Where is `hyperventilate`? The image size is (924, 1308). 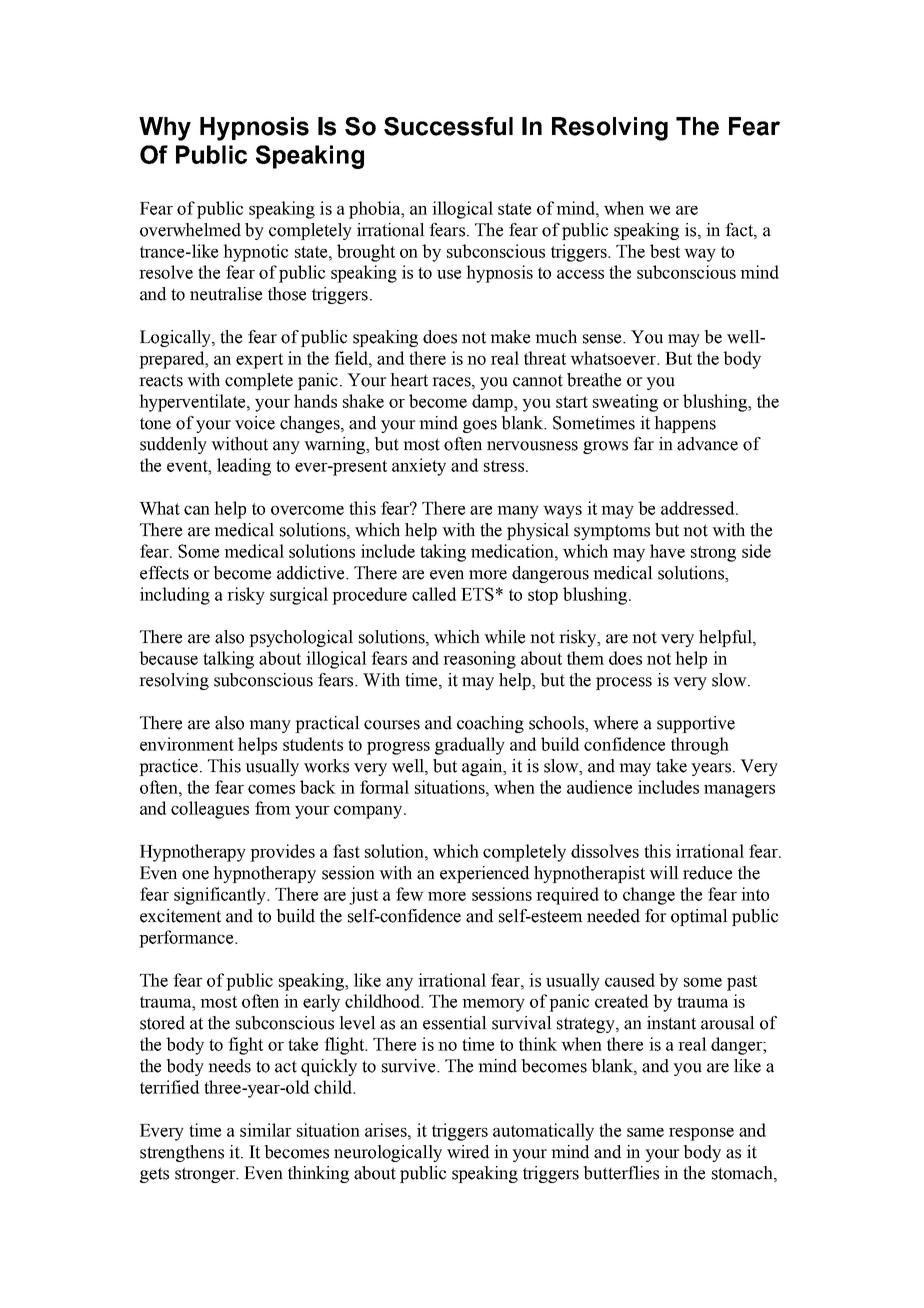 hyperventilate is located at coordinates (193, 403).
